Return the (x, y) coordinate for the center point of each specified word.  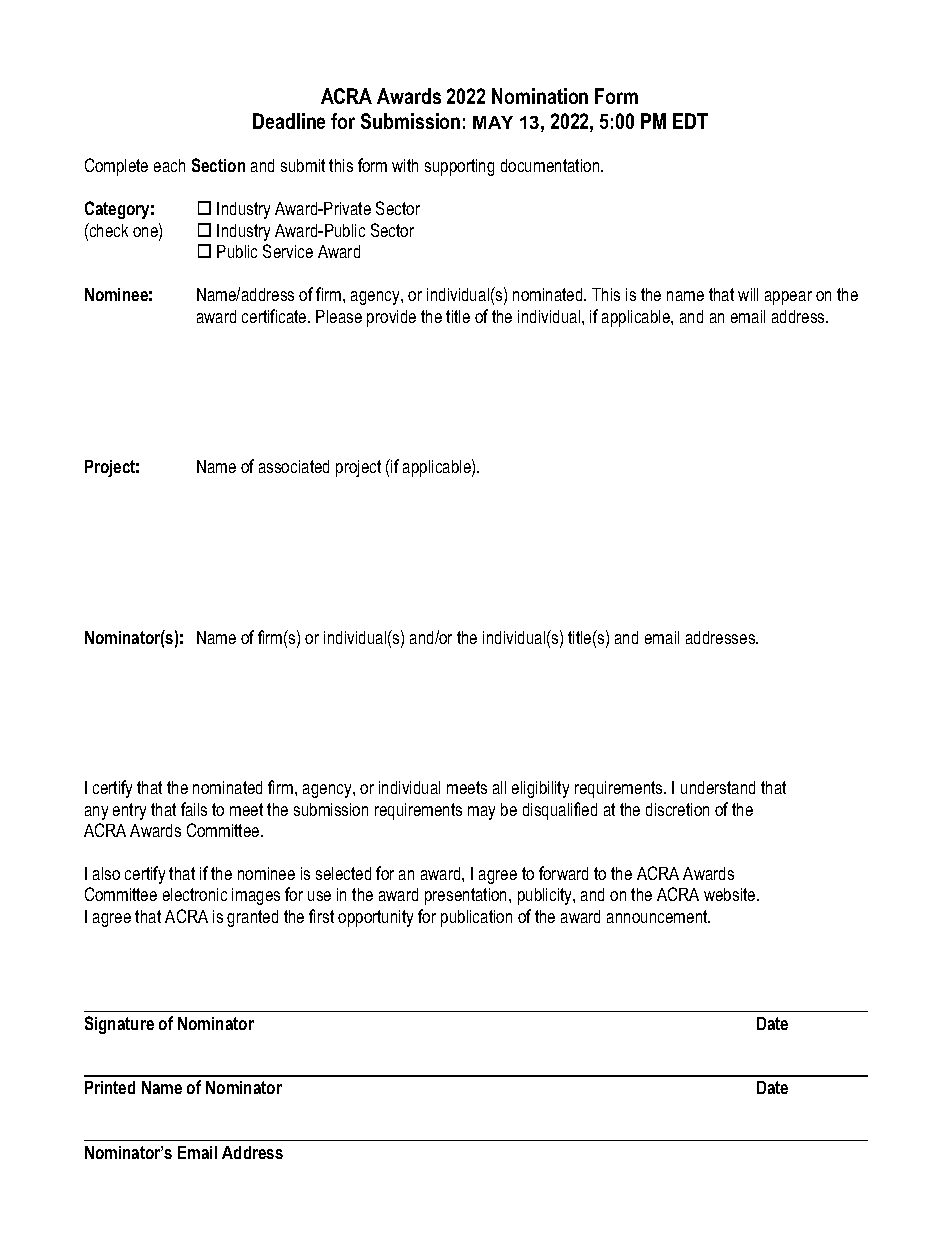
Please (339, 316)
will (748, 294)
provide (391, 318)
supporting (459, 167)
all (499, 787)
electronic (195, 894)
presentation (467, 896)
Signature (119, 1025)
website (731, 894)
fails (194, 809)
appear (788, 298)
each (169, 165)
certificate (275, 316)
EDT (690, 121)
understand (718, 787)
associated (294, 466)
